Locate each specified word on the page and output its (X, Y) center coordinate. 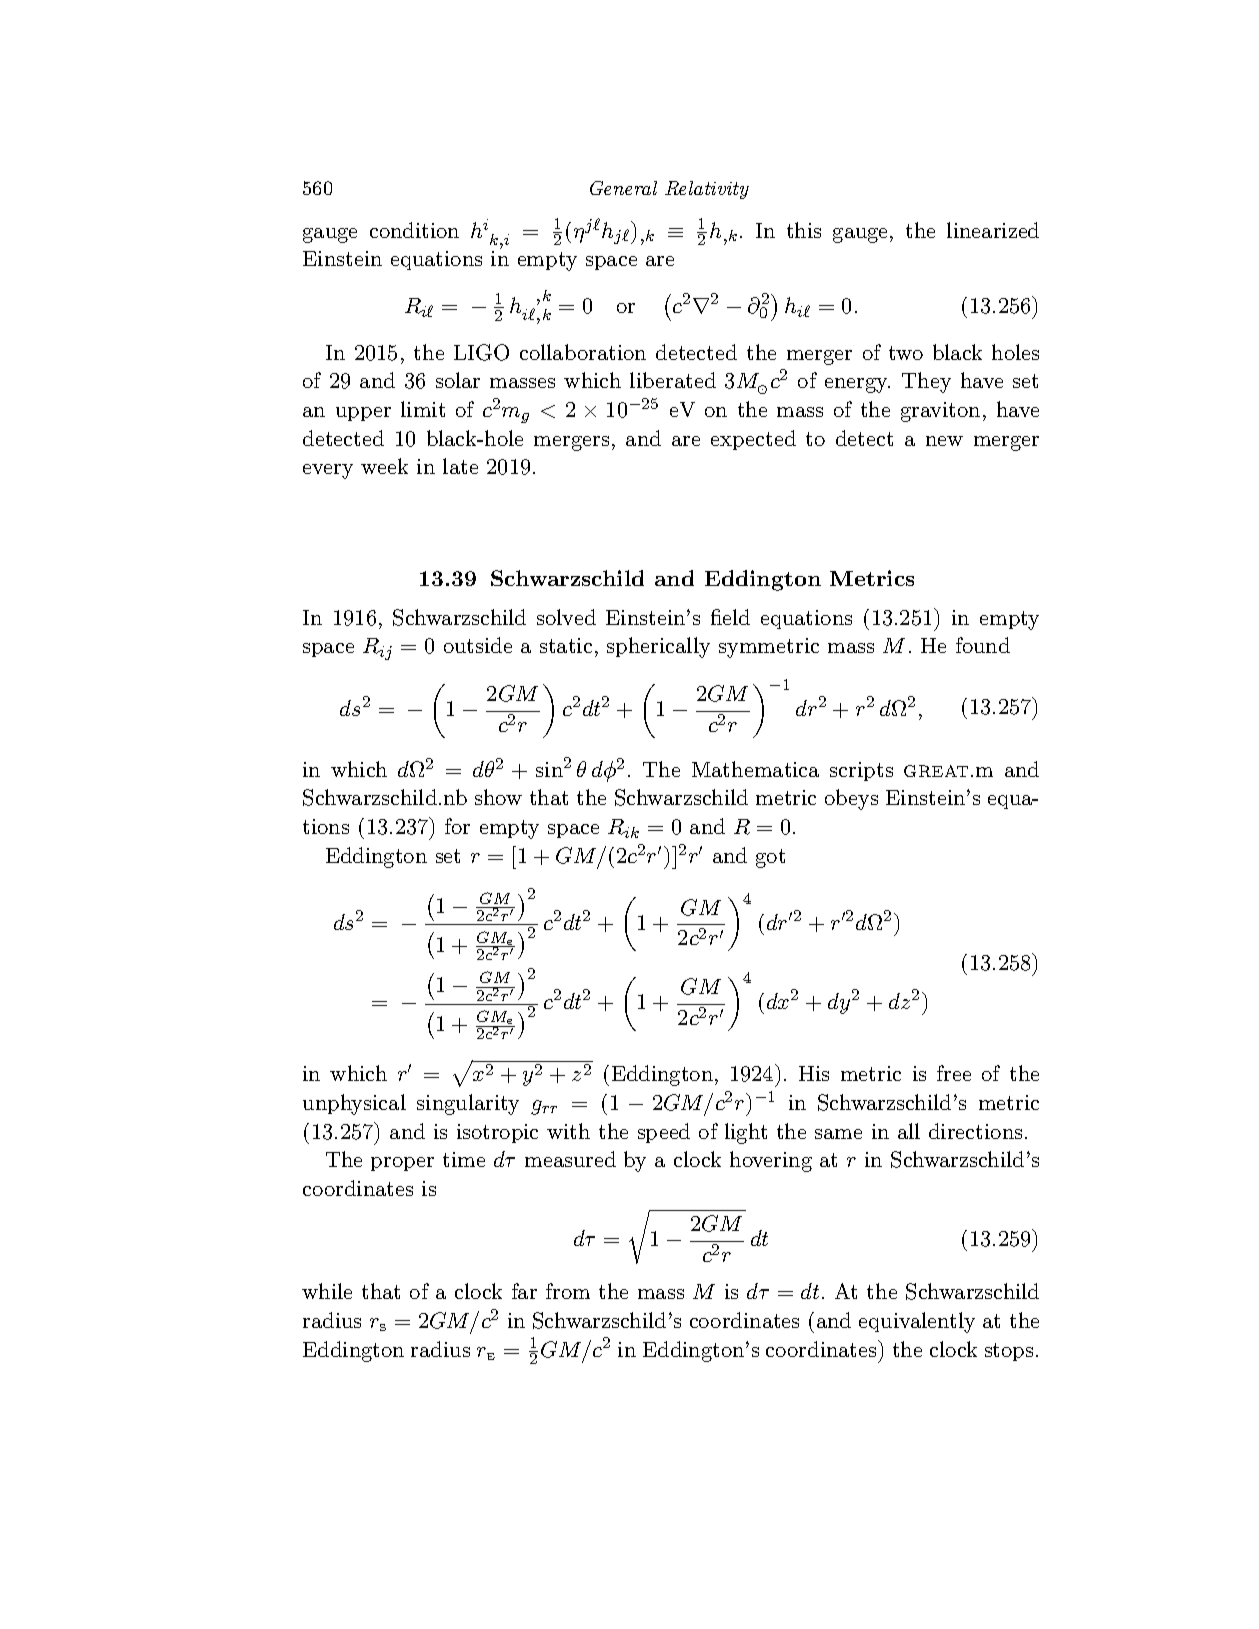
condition (414, 230)
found (983, 645)
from (568, 1291)
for (457, 826)
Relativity (707, 190)
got (770, 858)
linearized (993, 230)
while (327, 1291)
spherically (658, 647)
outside (478, 645)
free (954, 1073)
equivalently (917, 1322)
